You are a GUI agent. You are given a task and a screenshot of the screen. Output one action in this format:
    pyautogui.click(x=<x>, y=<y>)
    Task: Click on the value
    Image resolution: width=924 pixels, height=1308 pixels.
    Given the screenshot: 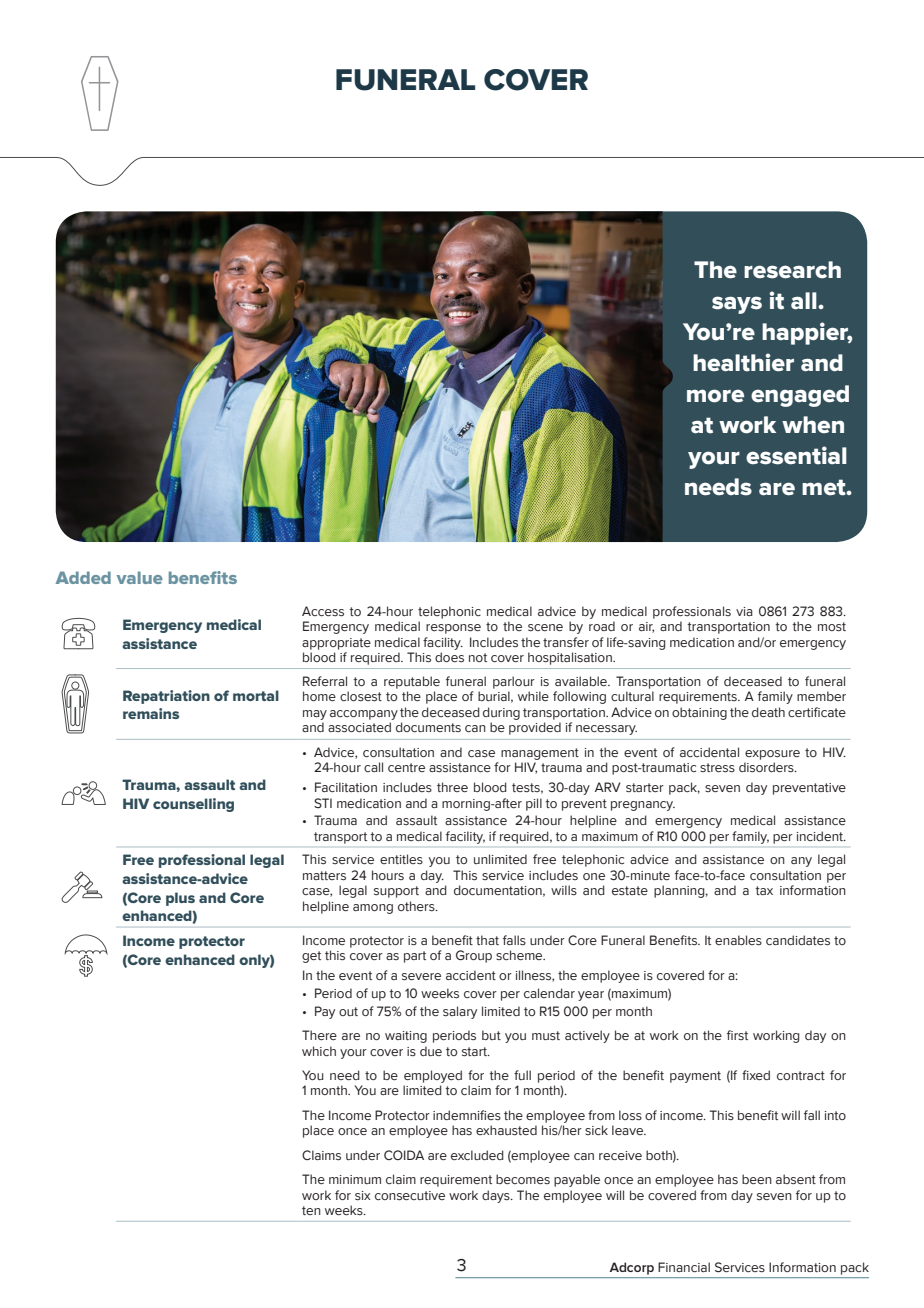 What is the action you would take?
    pyautogui.click(x=140, y=577)
